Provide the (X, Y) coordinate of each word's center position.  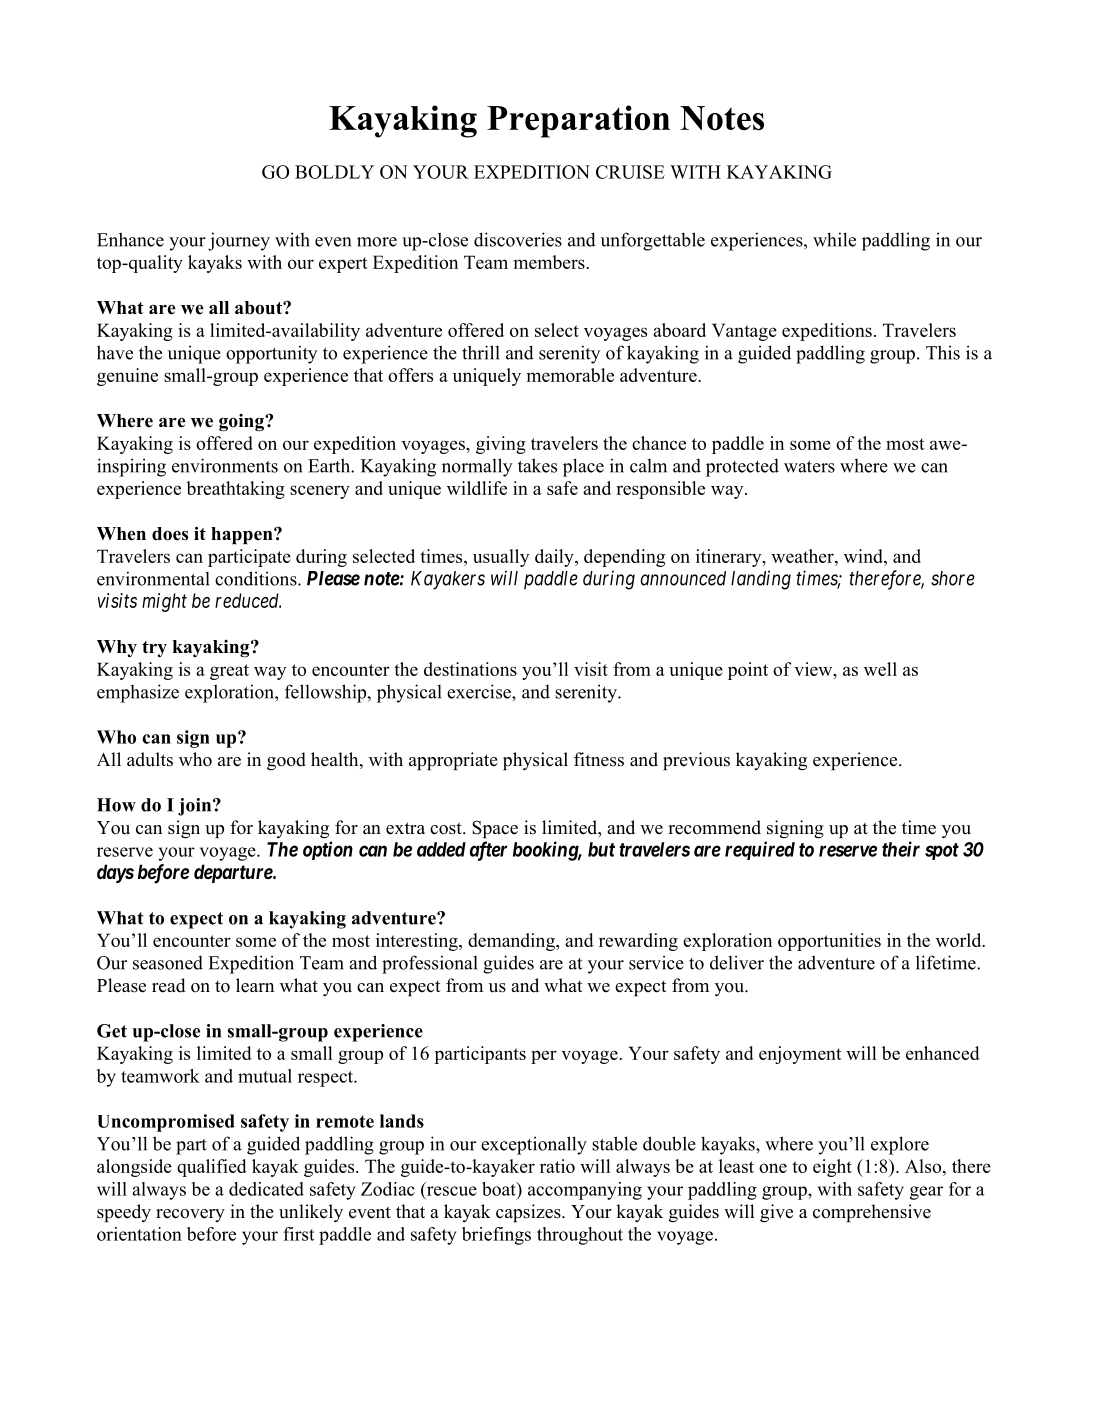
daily (555, 558)
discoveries (518, 239)
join (196, 807)
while (834, 239)
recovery (190, 1215)
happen (243, 535)
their (901, 849)
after (488, 851)
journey (239, 241)
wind (864, 556)
